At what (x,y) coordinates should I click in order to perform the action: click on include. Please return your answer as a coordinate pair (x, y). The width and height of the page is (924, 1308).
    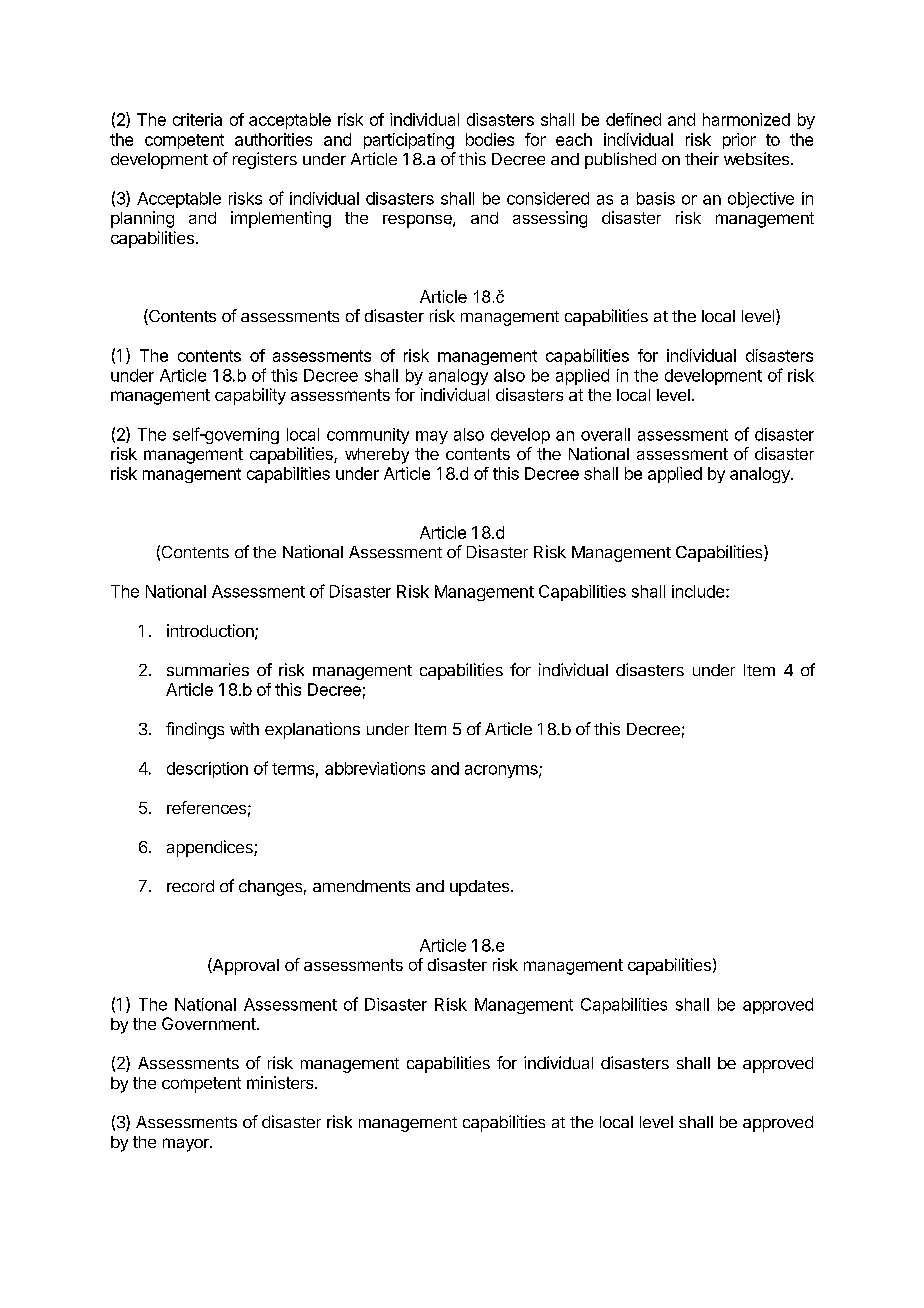
    Looking at the image, I should click on (699, 591).
